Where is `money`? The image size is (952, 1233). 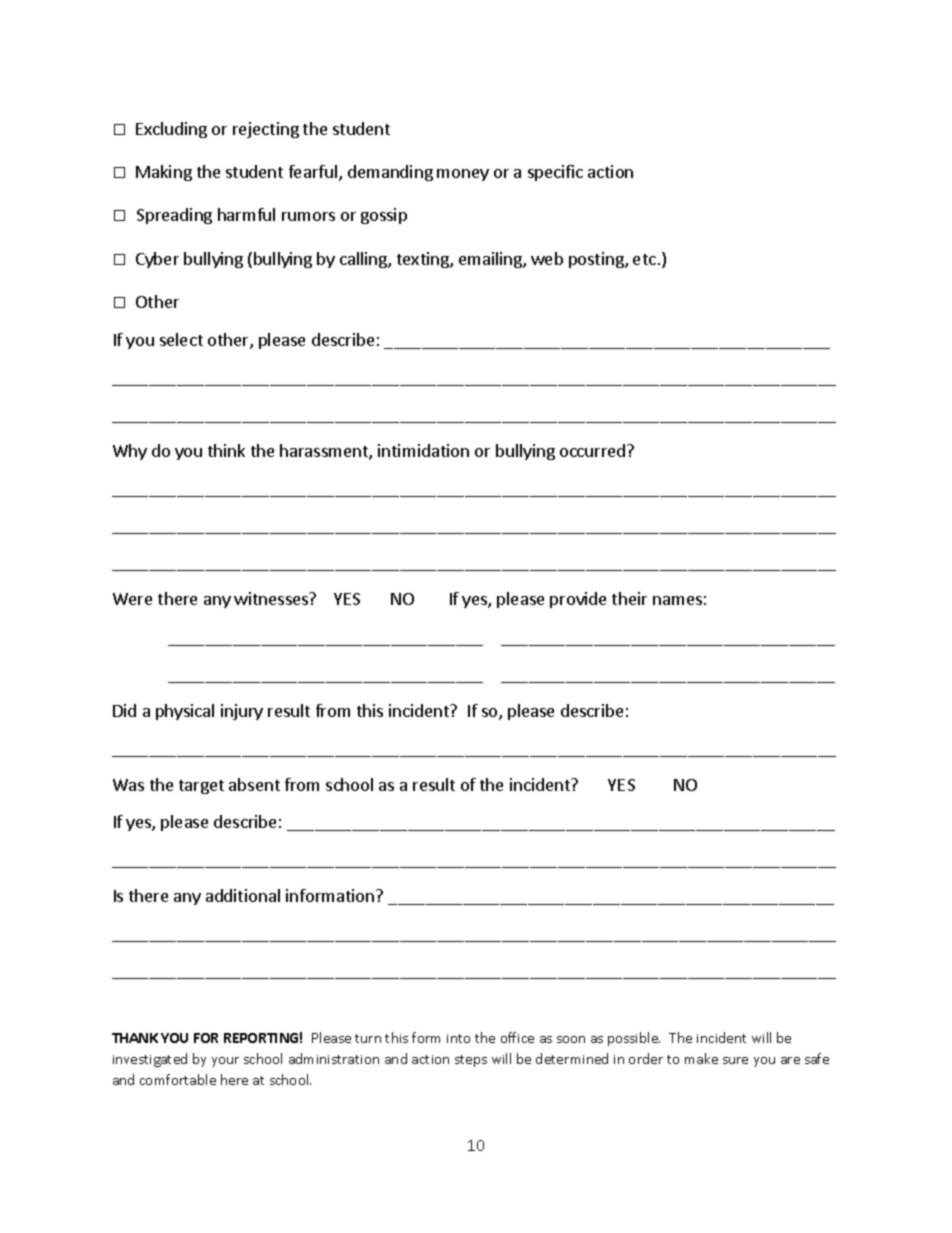 money is located at coordinates (463, 175).
